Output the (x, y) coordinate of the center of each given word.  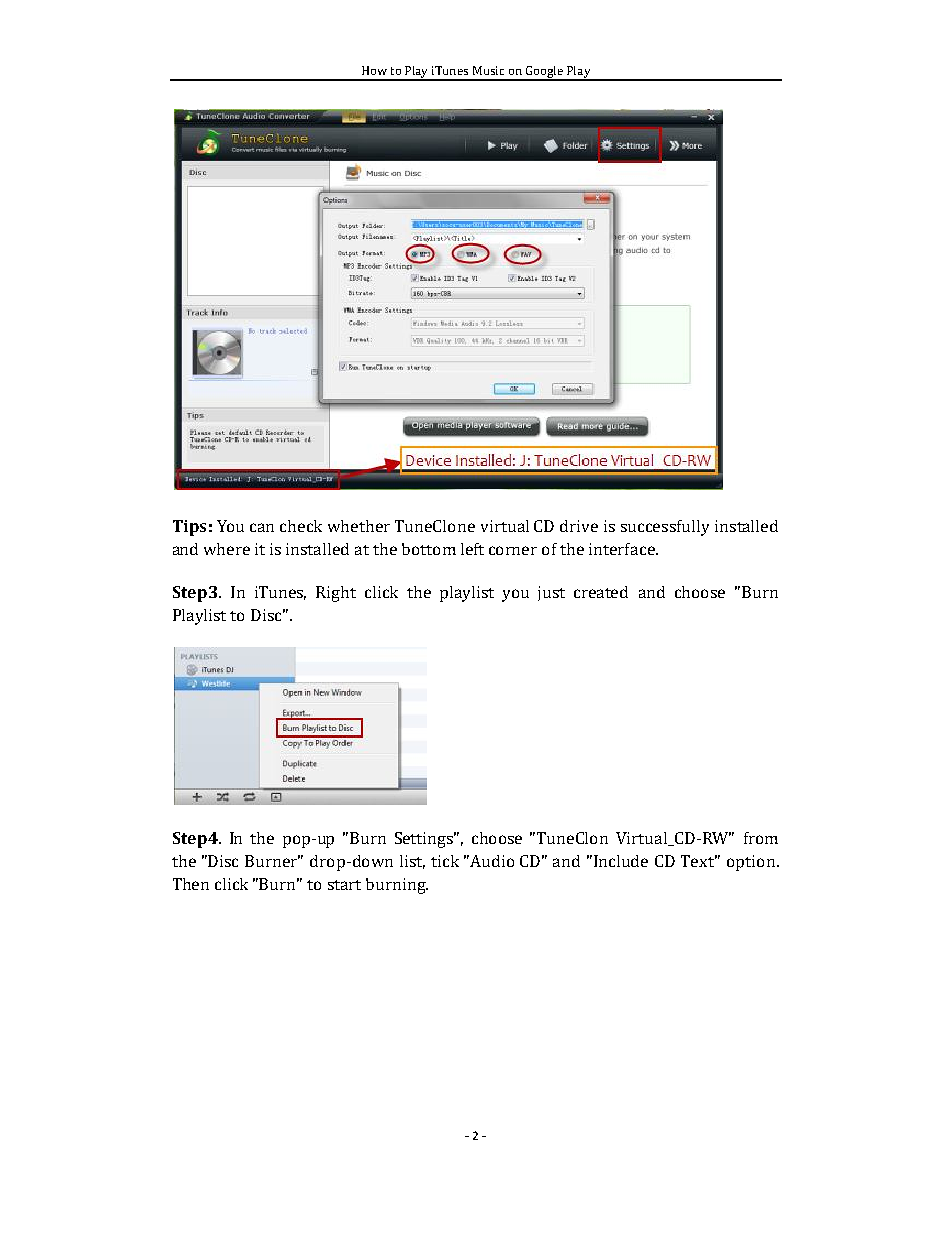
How (374, 70)
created (601, 592)
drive (579, 526)
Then (191, 884)
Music (488, 70)
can (262, 527)
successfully (665, 528)
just (551, 593)
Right (336, 594)
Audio (492, 861)
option (751, 863)
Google (544, 73)
